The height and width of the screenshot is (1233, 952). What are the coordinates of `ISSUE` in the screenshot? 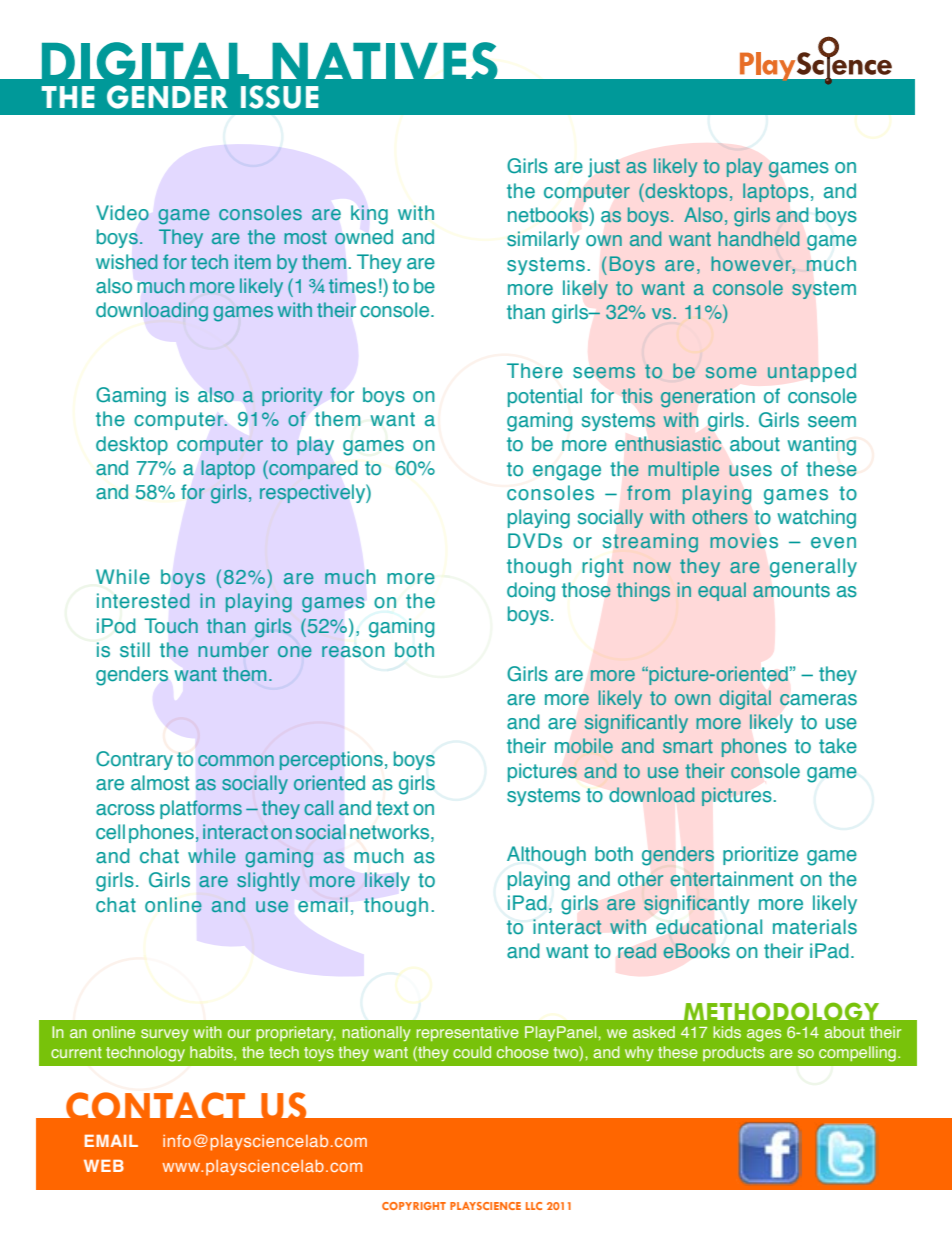 It's located at (280, 97).
